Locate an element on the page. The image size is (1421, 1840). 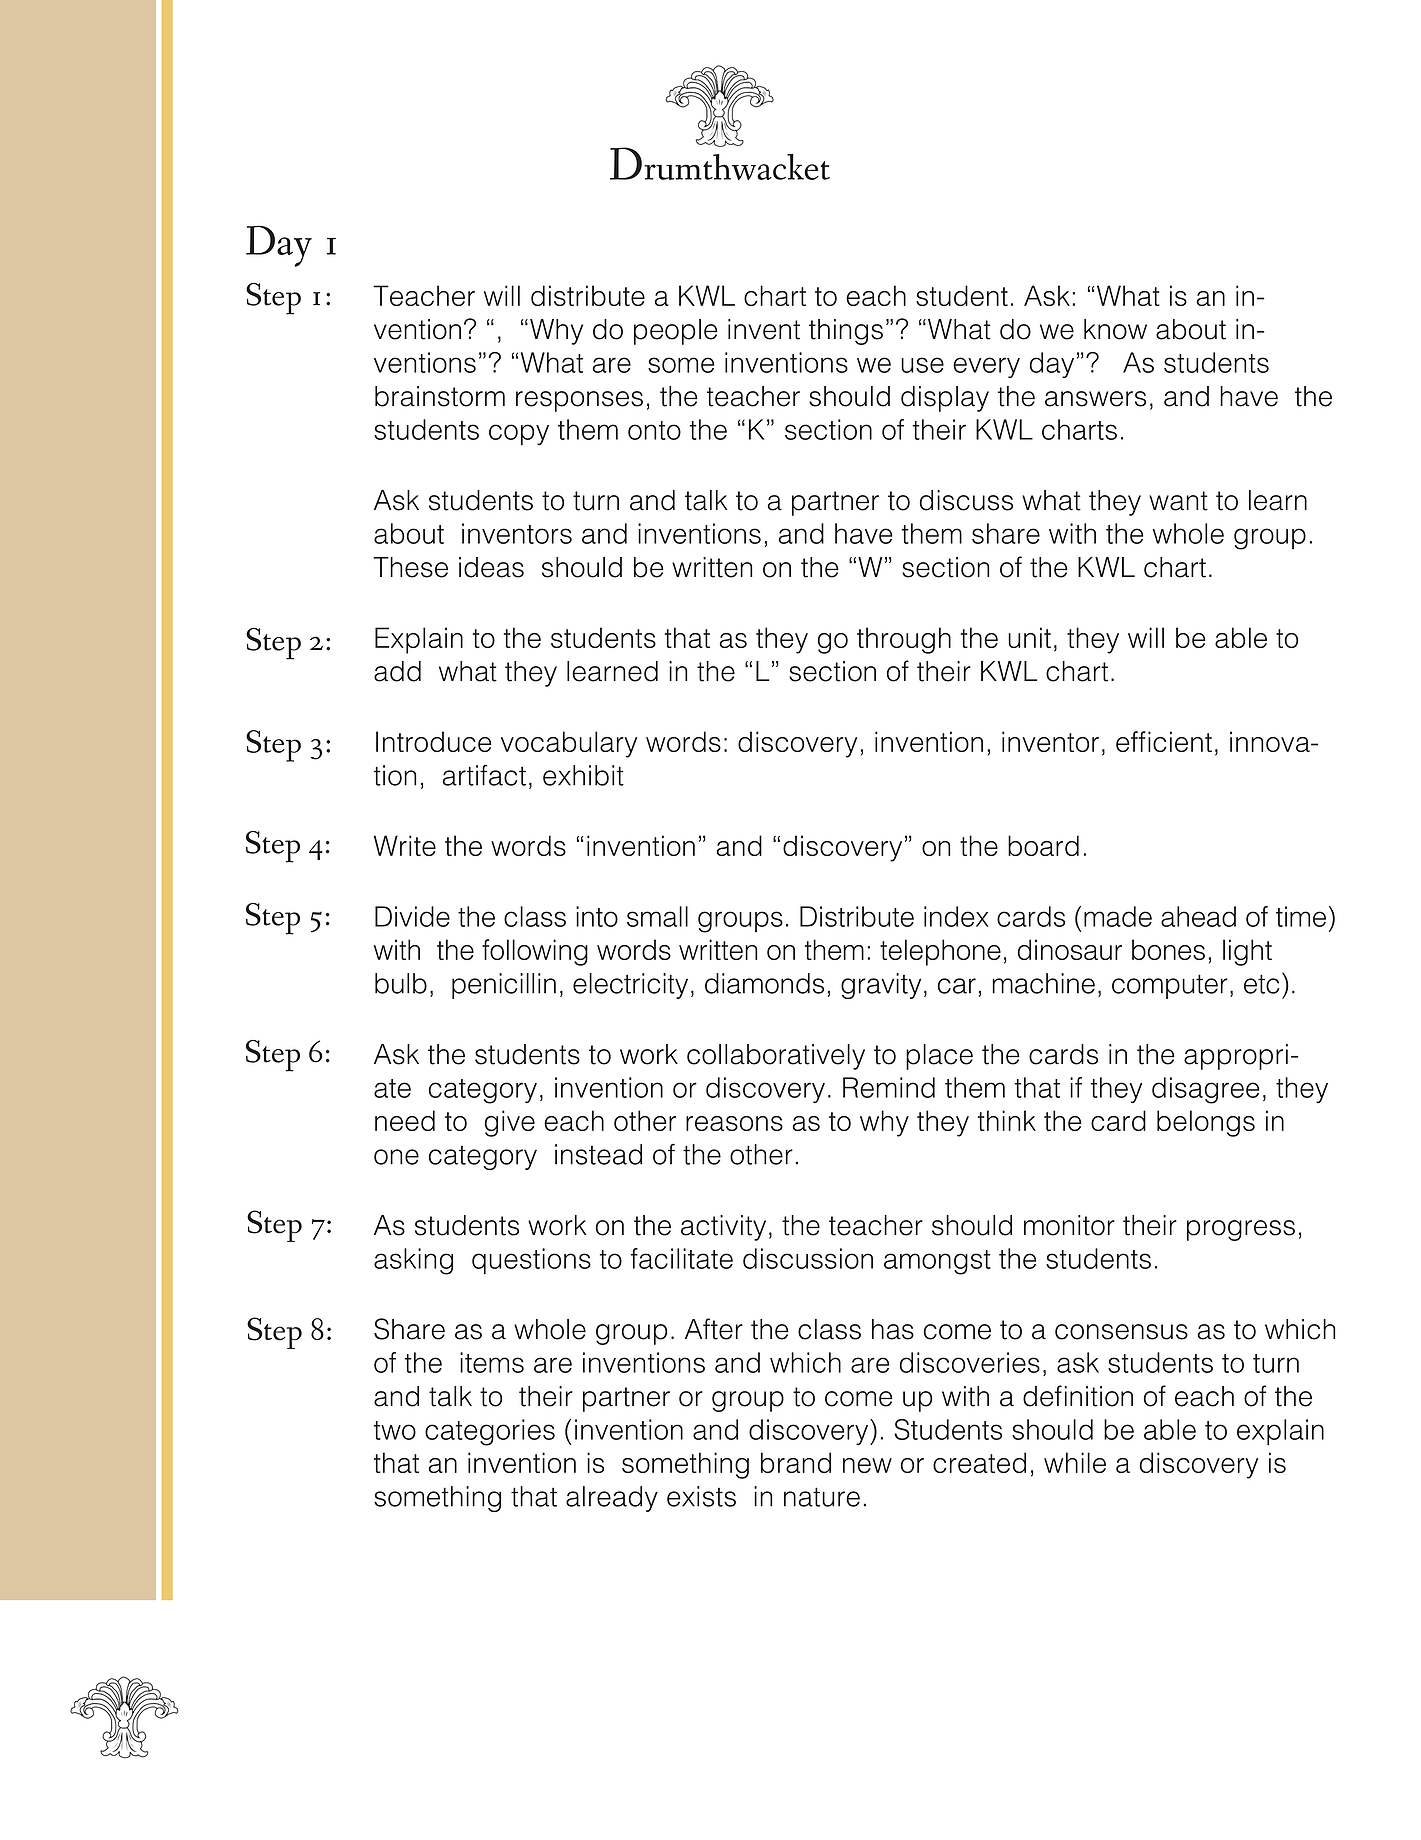
ahead is located at coordinates (1198, 916).
